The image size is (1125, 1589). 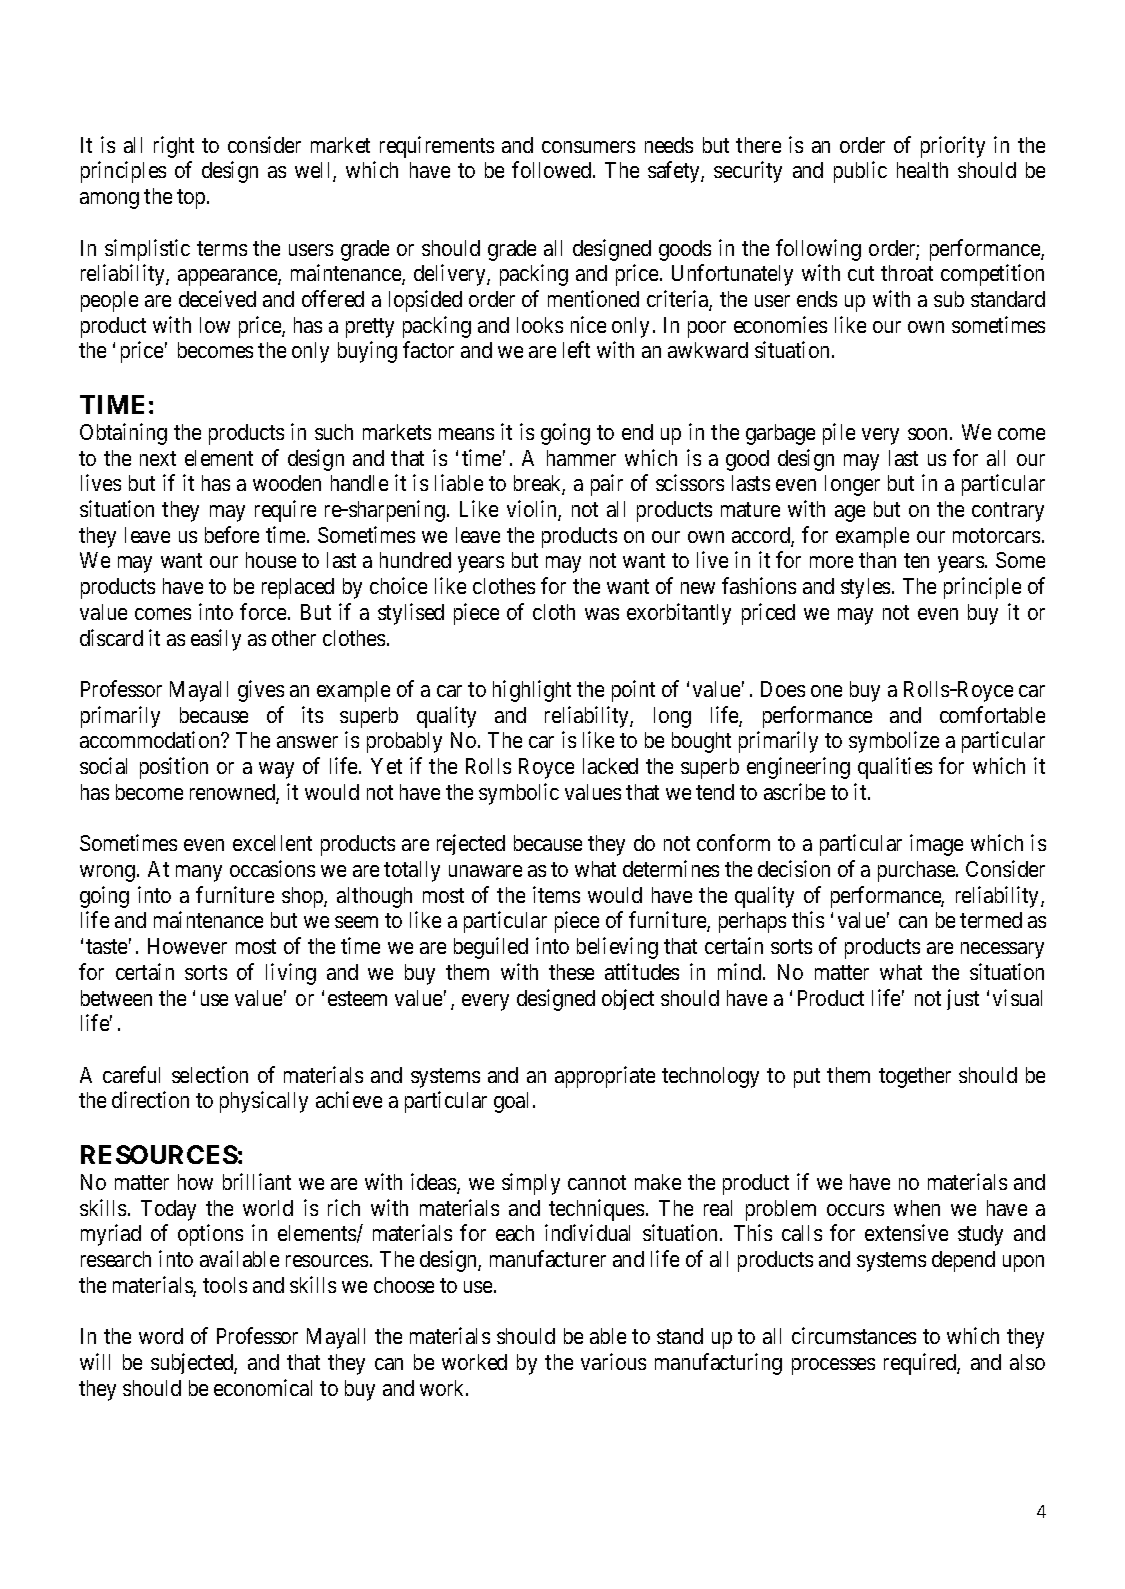 What do you see at coordinates (839, 434) in the image?
I see `pile` at bounding box center [839, 434].
